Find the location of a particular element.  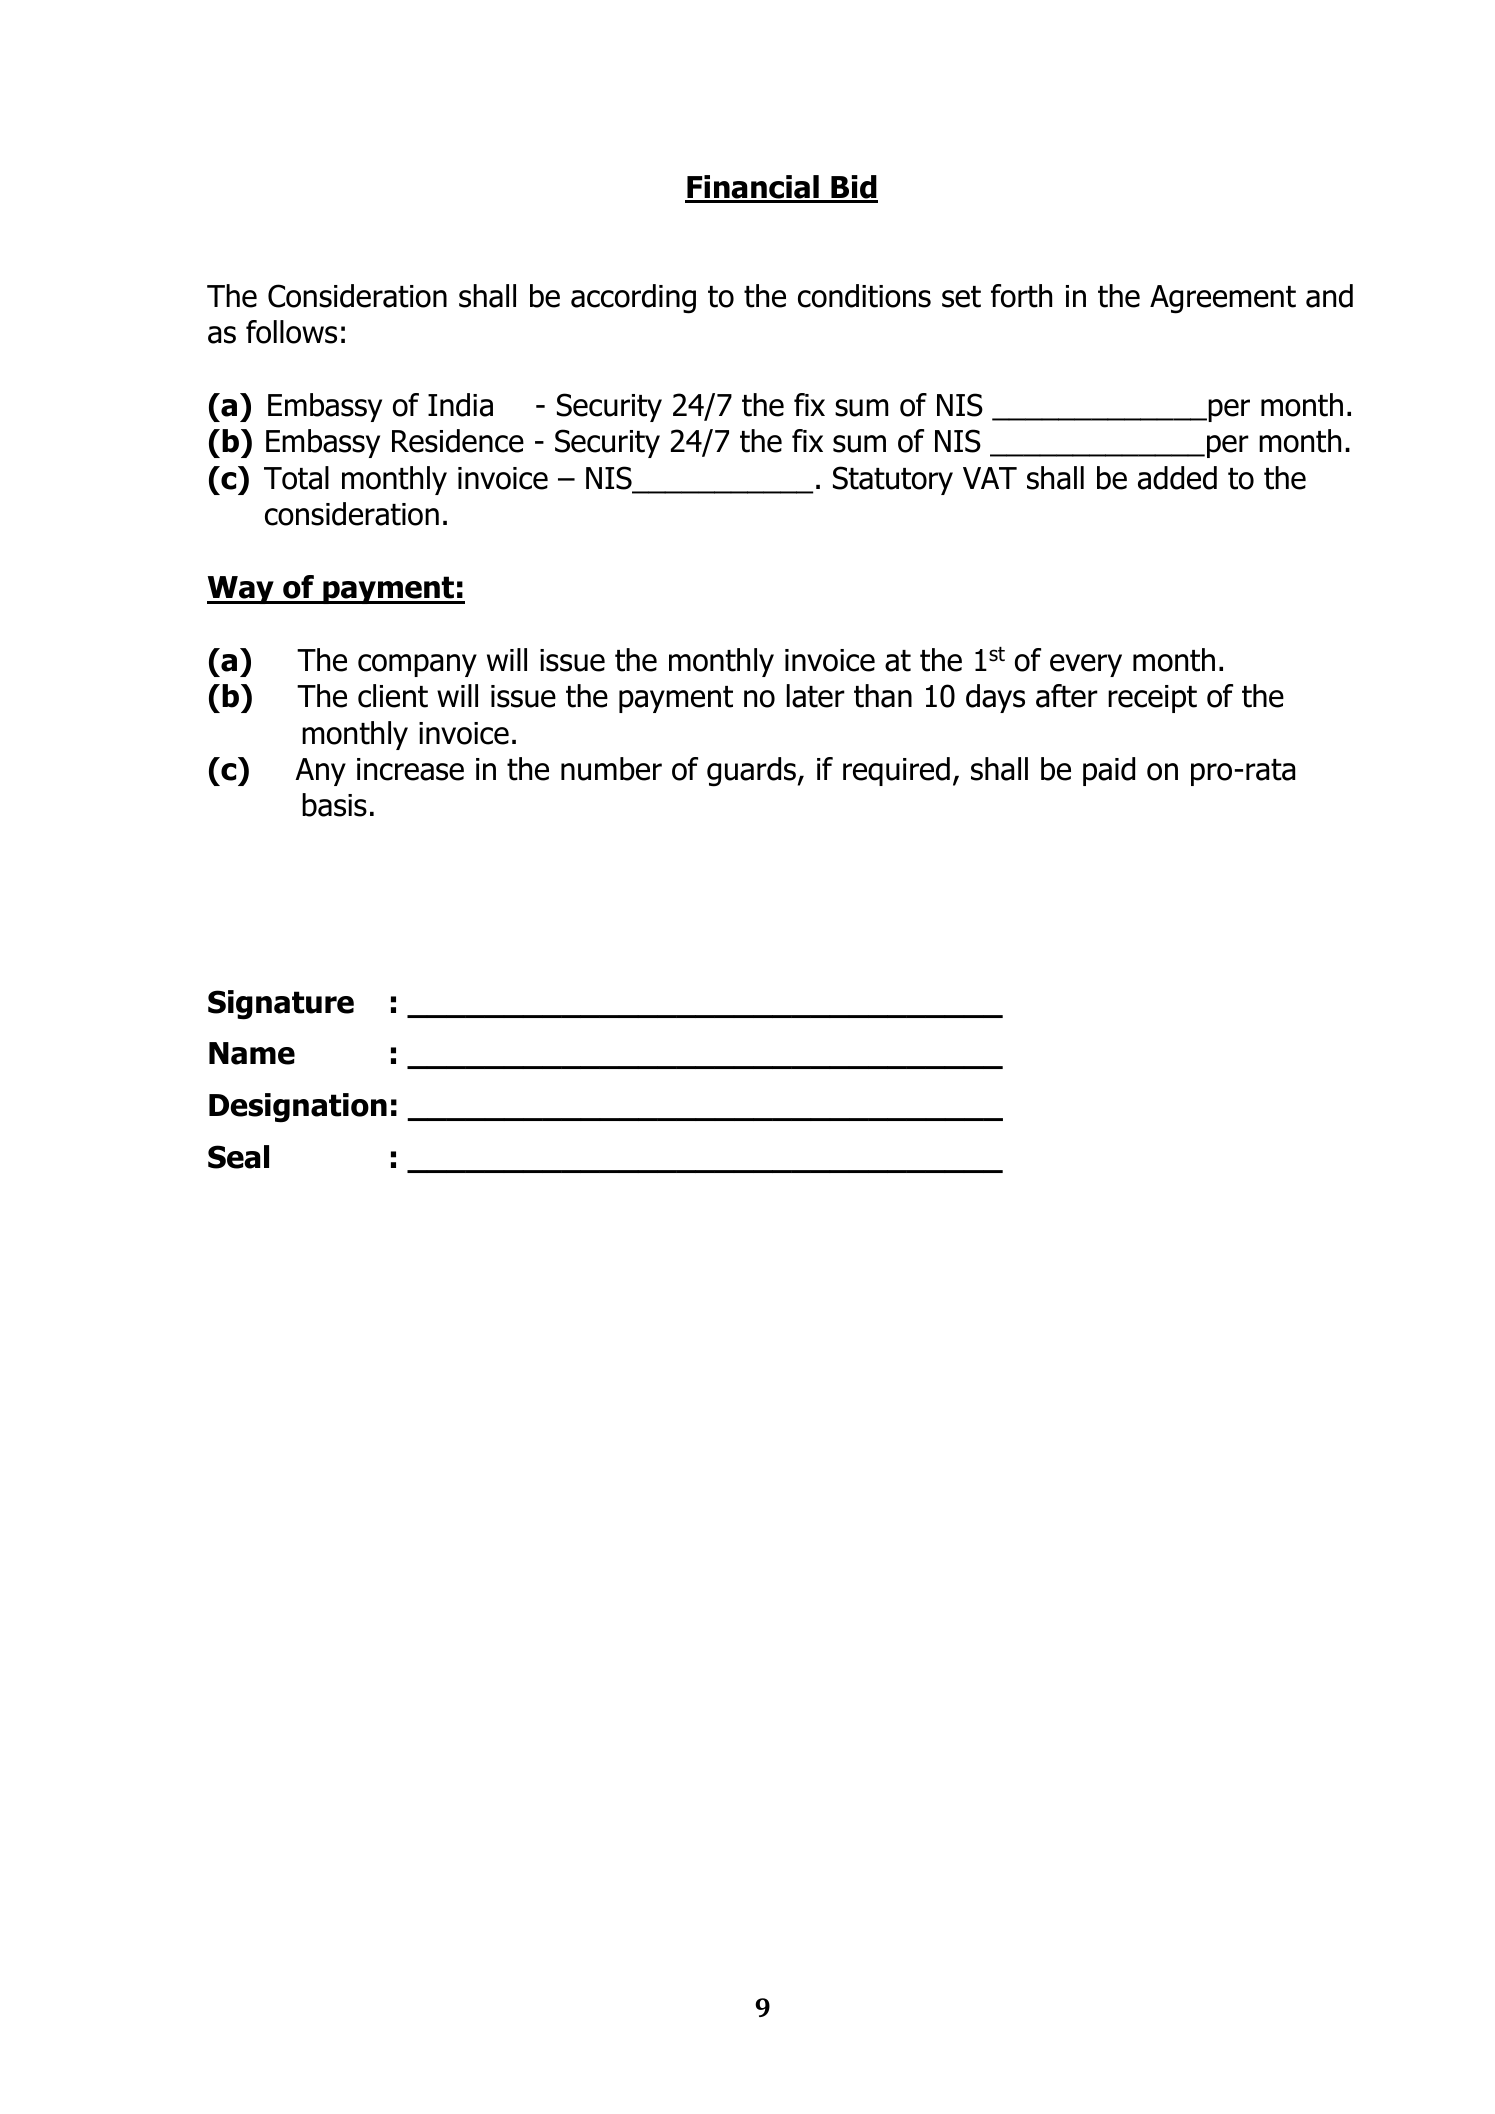

basis is located at coordinates (334, 805).
